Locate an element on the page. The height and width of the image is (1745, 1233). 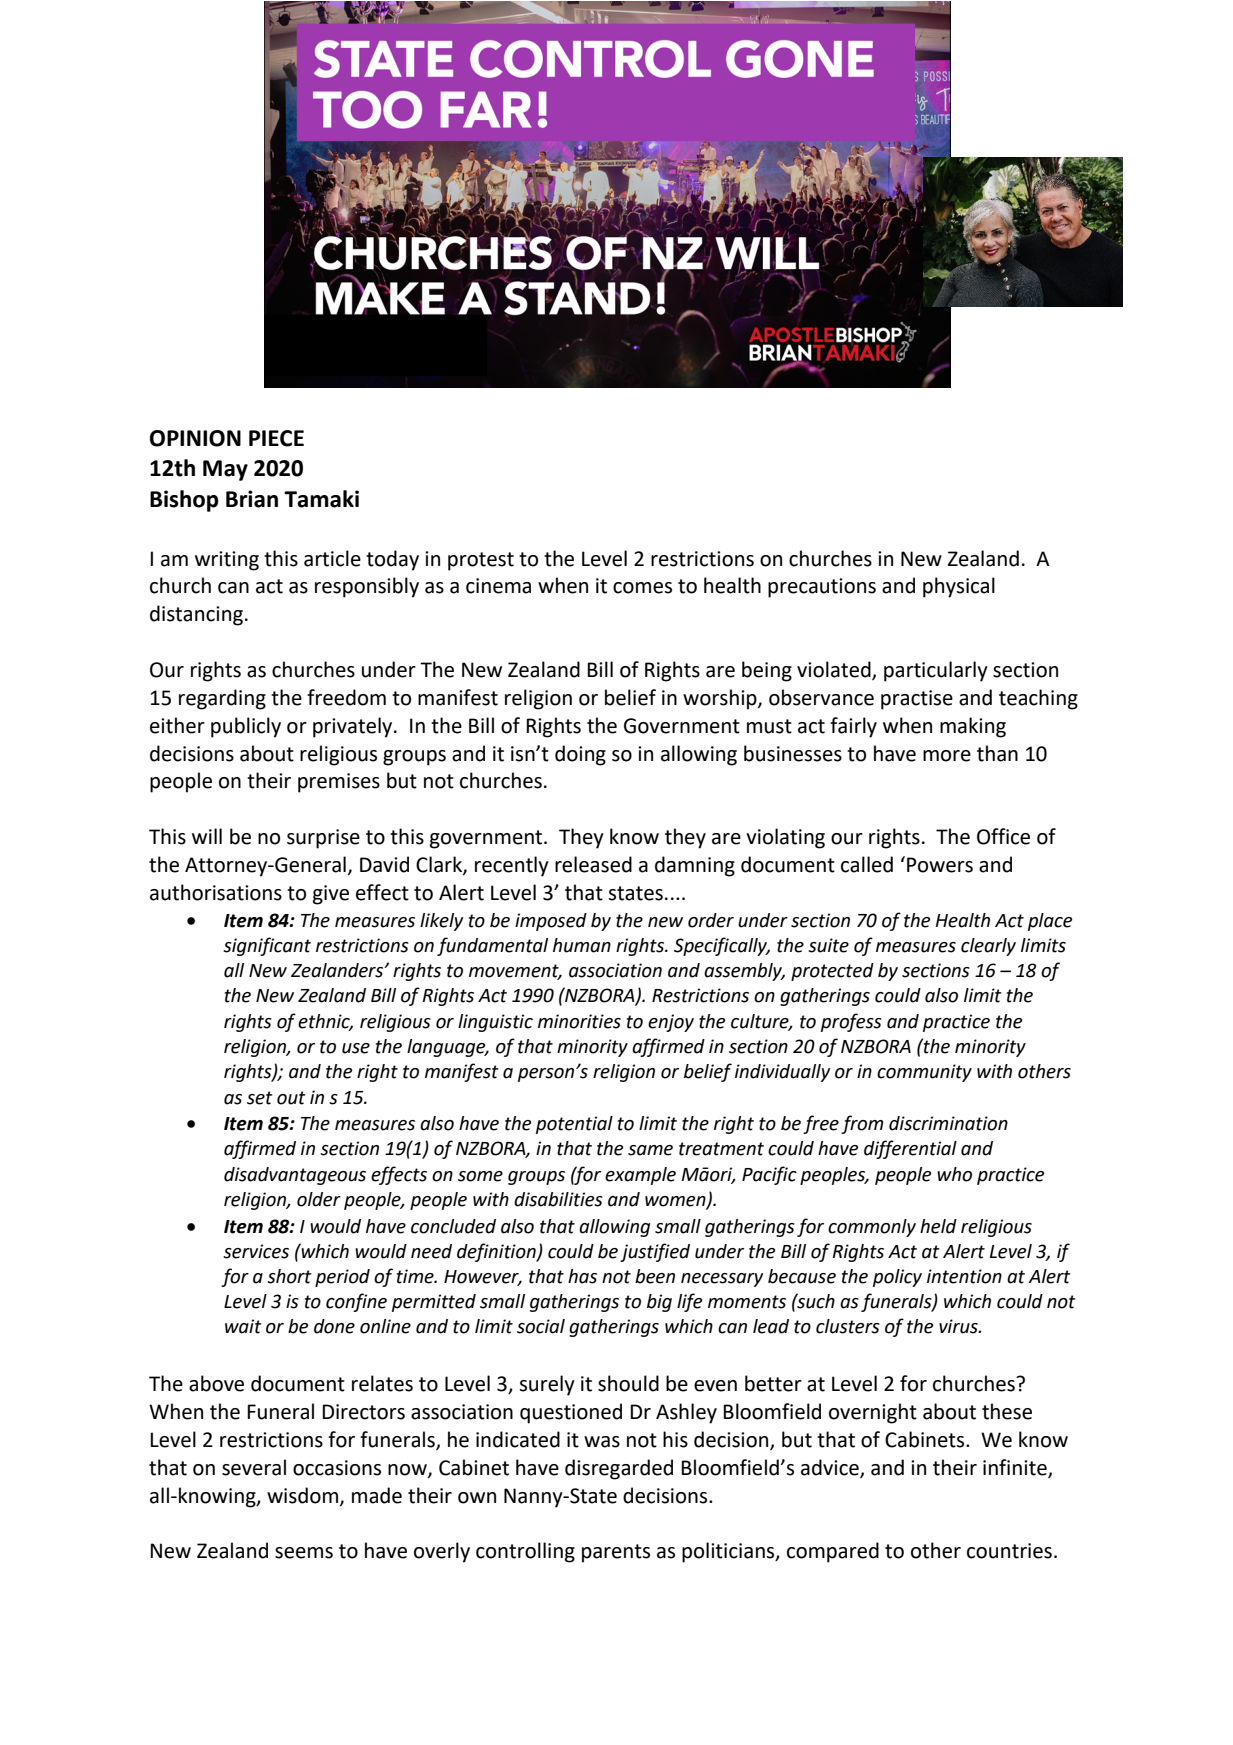
released is located at coordinates (593, 864).
